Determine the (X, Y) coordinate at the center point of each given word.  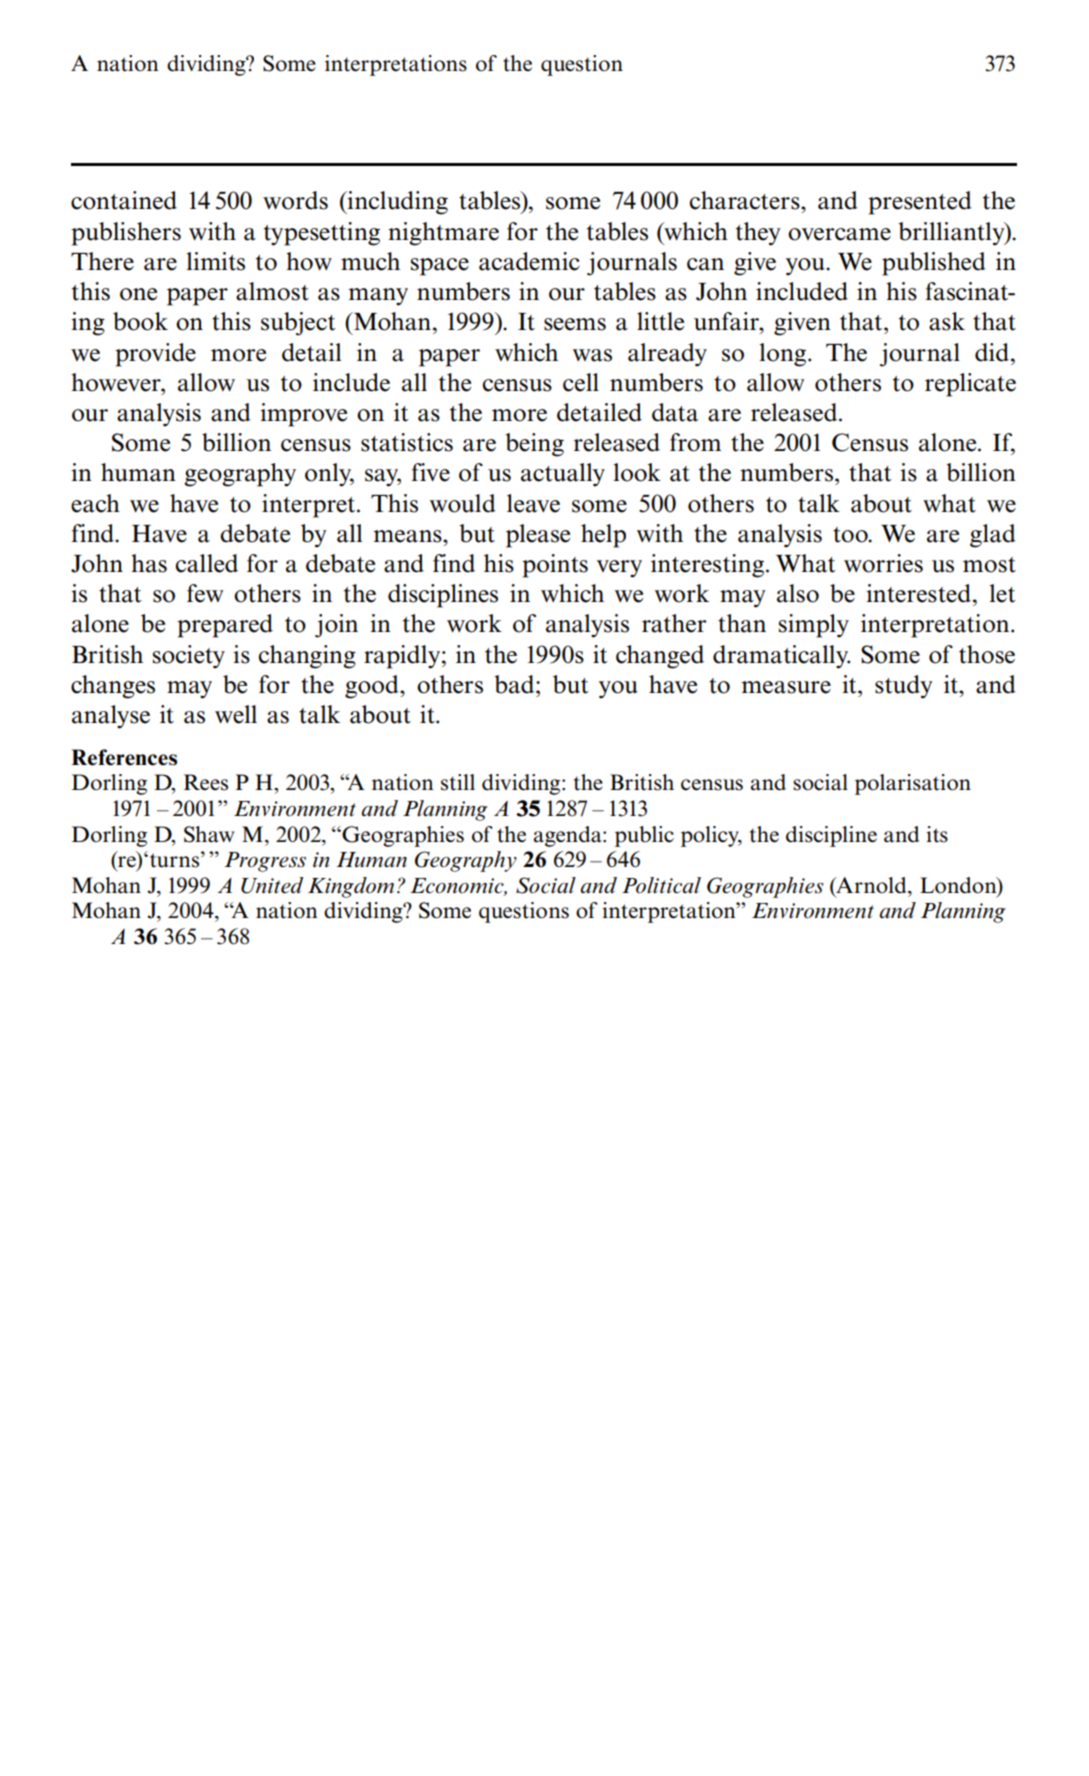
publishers (126, 234)
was (592, 355)
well (236, 714)
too (851, 535)
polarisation (913, 784)
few (205, 593)
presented (920, 203)
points (555, 566)
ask (947, 321)
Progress (265, 862)
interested (920, 593)
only (329, 475)
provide (155, 355)
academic (529, 261)
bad (515, 684)
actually (563, 475)
